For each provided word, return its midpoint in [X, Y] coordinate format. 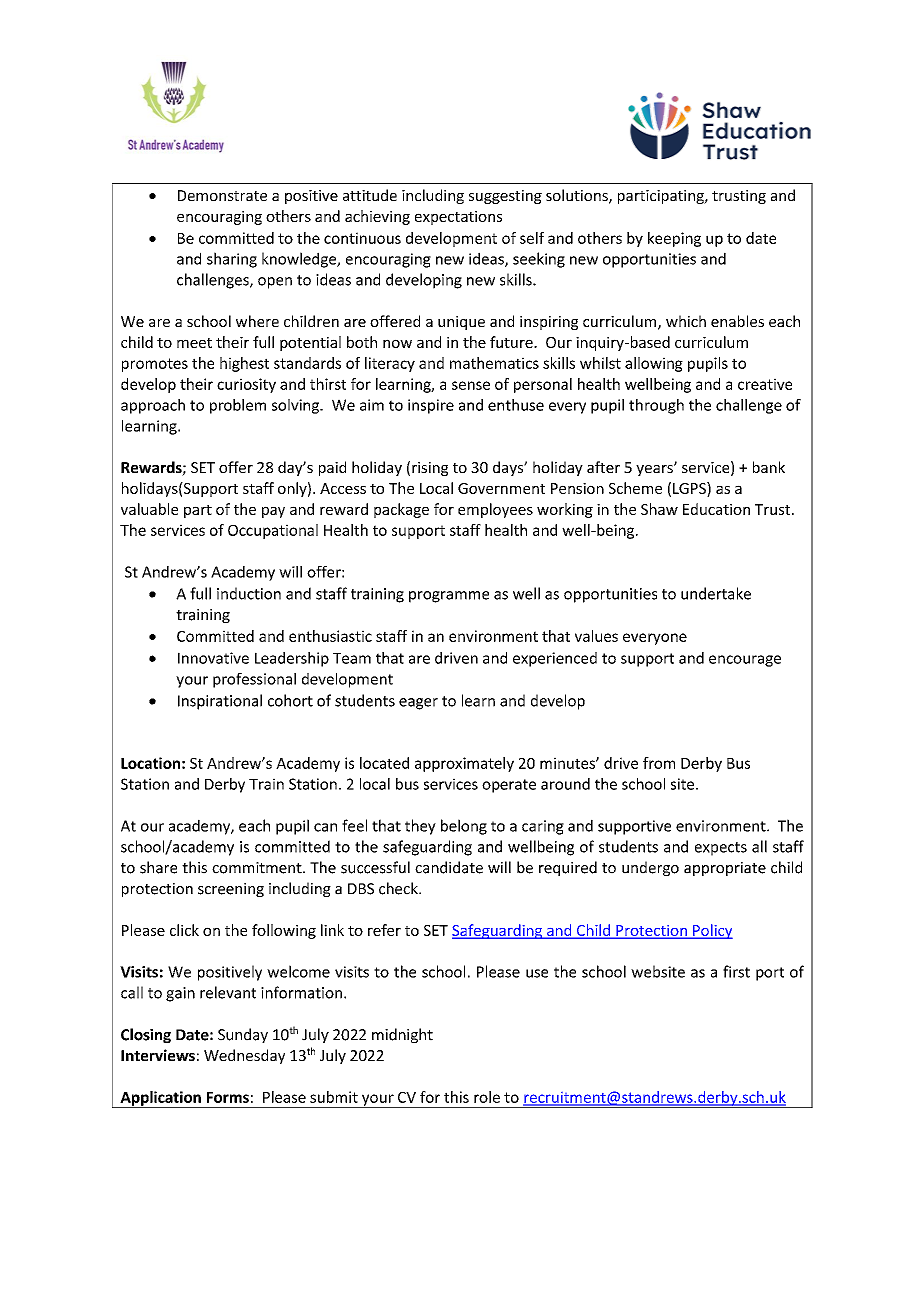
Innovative [213, 658]
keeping [674, 239]
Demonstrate [222, 195]
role [487, 1097]
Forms [228, 1097]
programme [449, 597]
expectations [458, 218]
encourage [745, 661]
